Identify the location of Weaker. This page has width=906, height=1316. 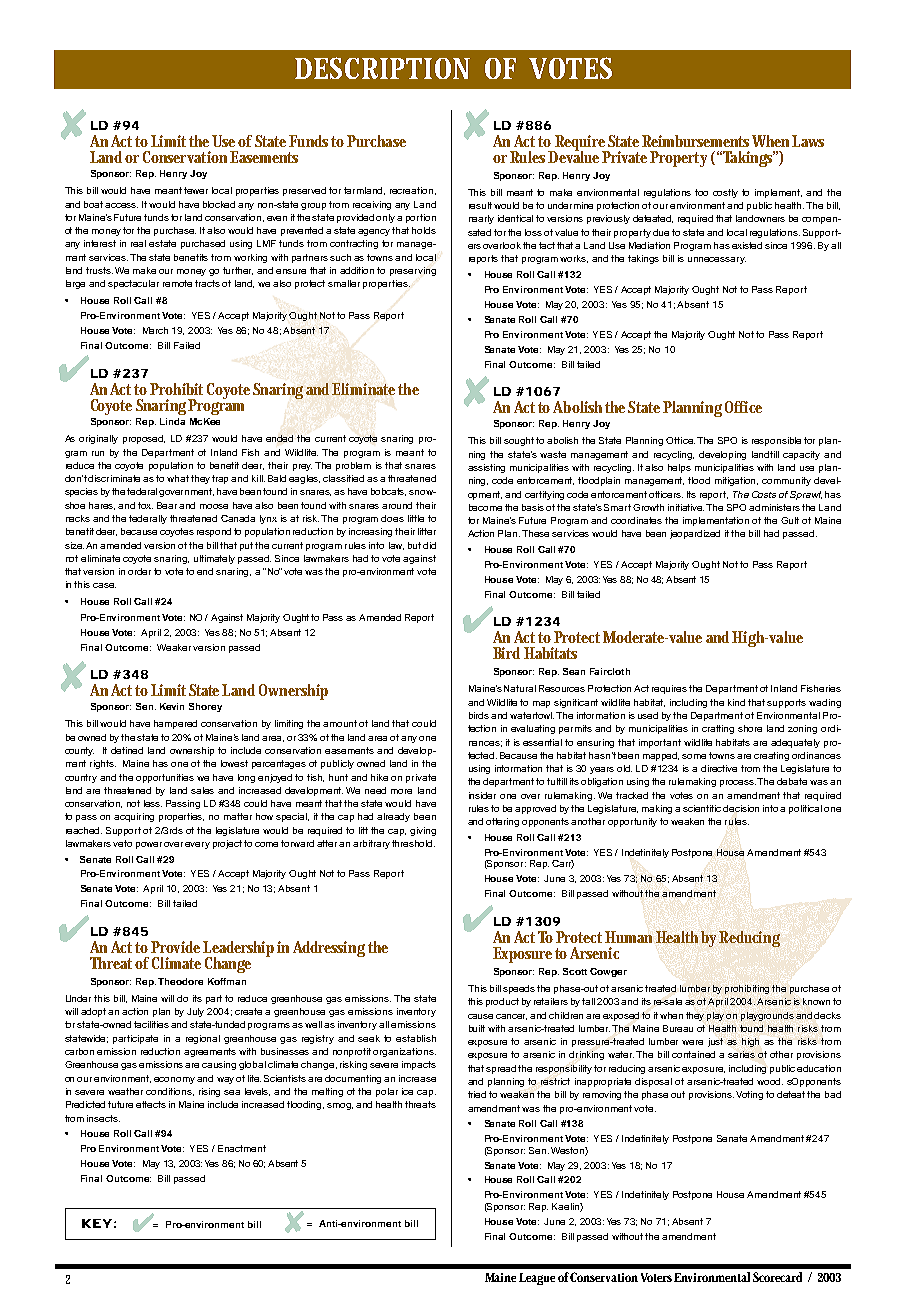
(175, 647).
